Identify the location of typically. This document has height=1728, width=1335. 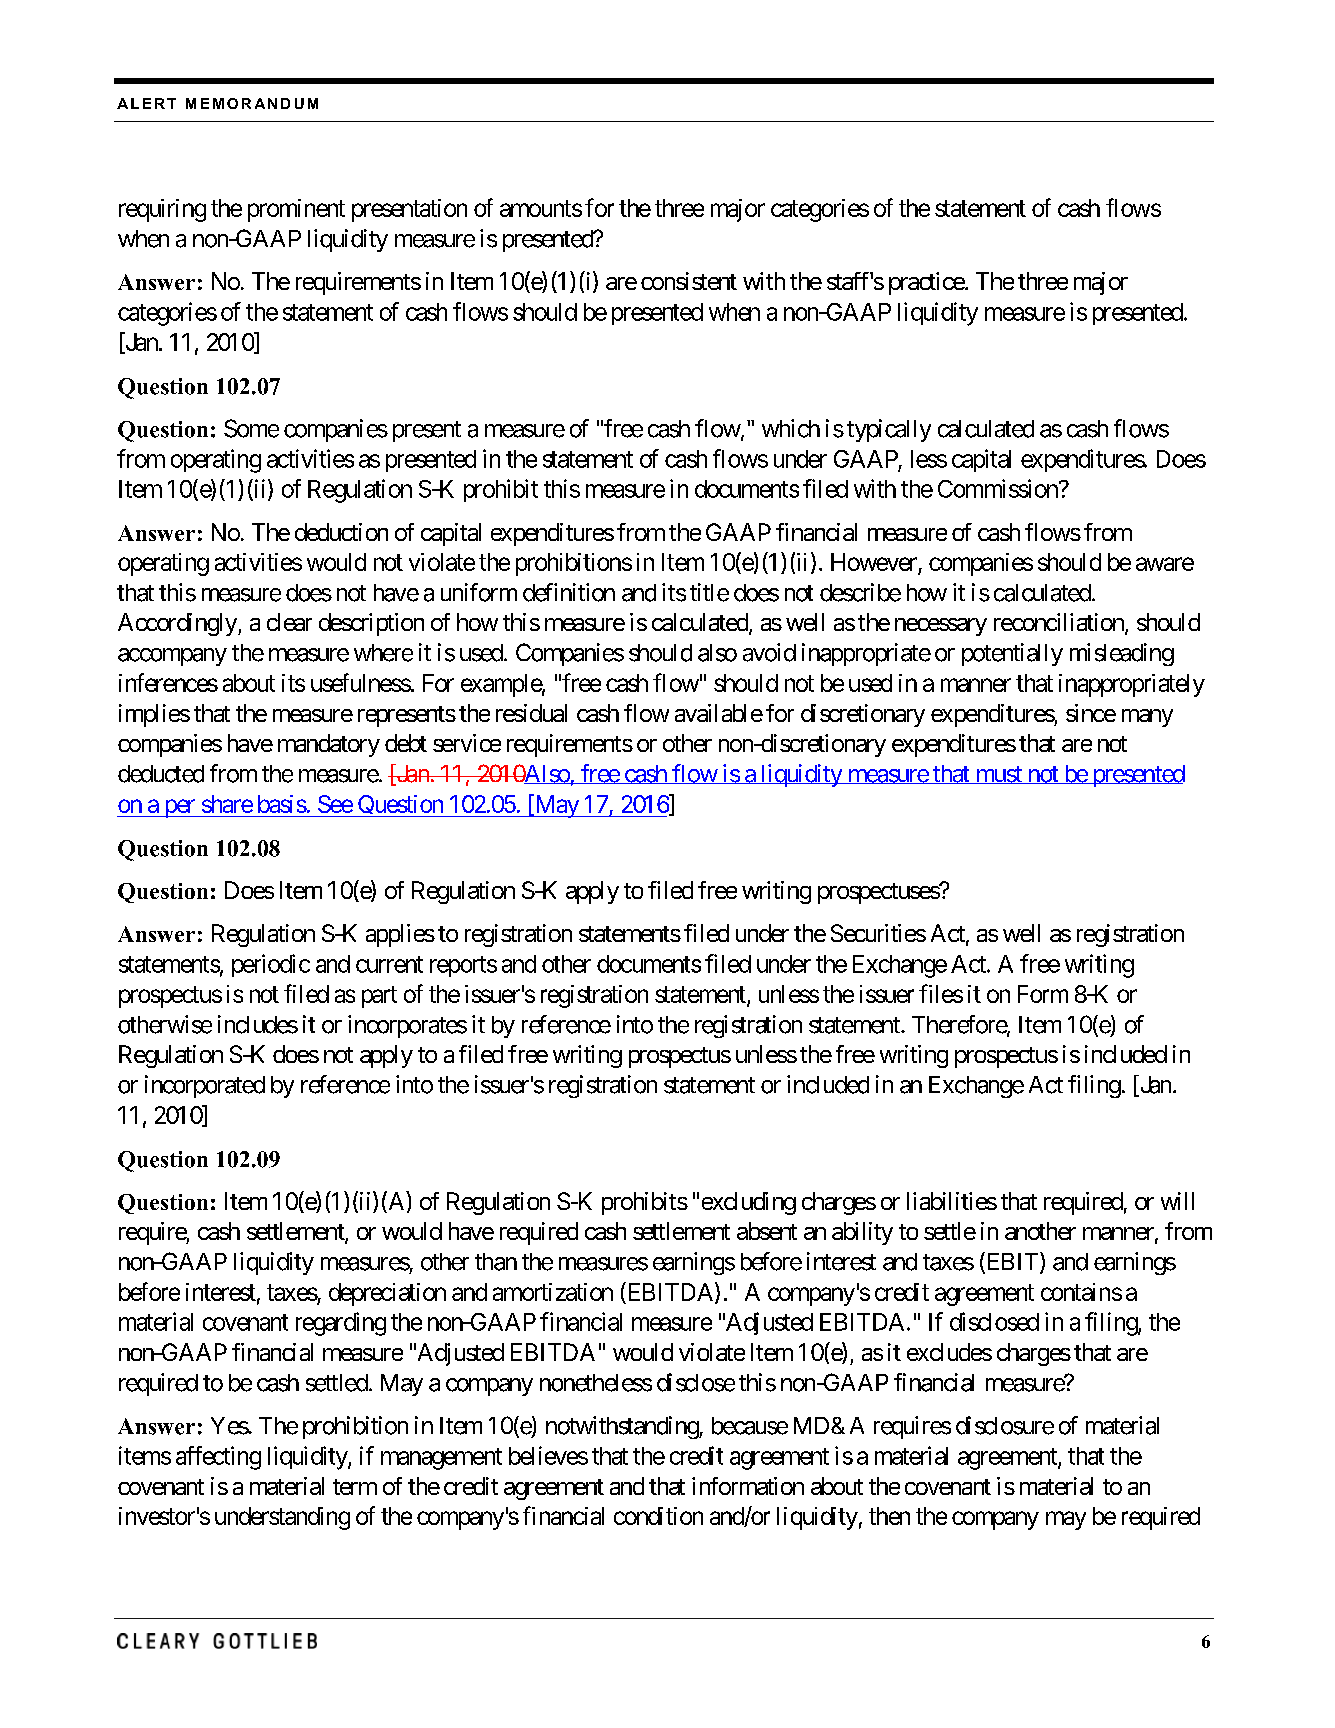
(889, 430).
